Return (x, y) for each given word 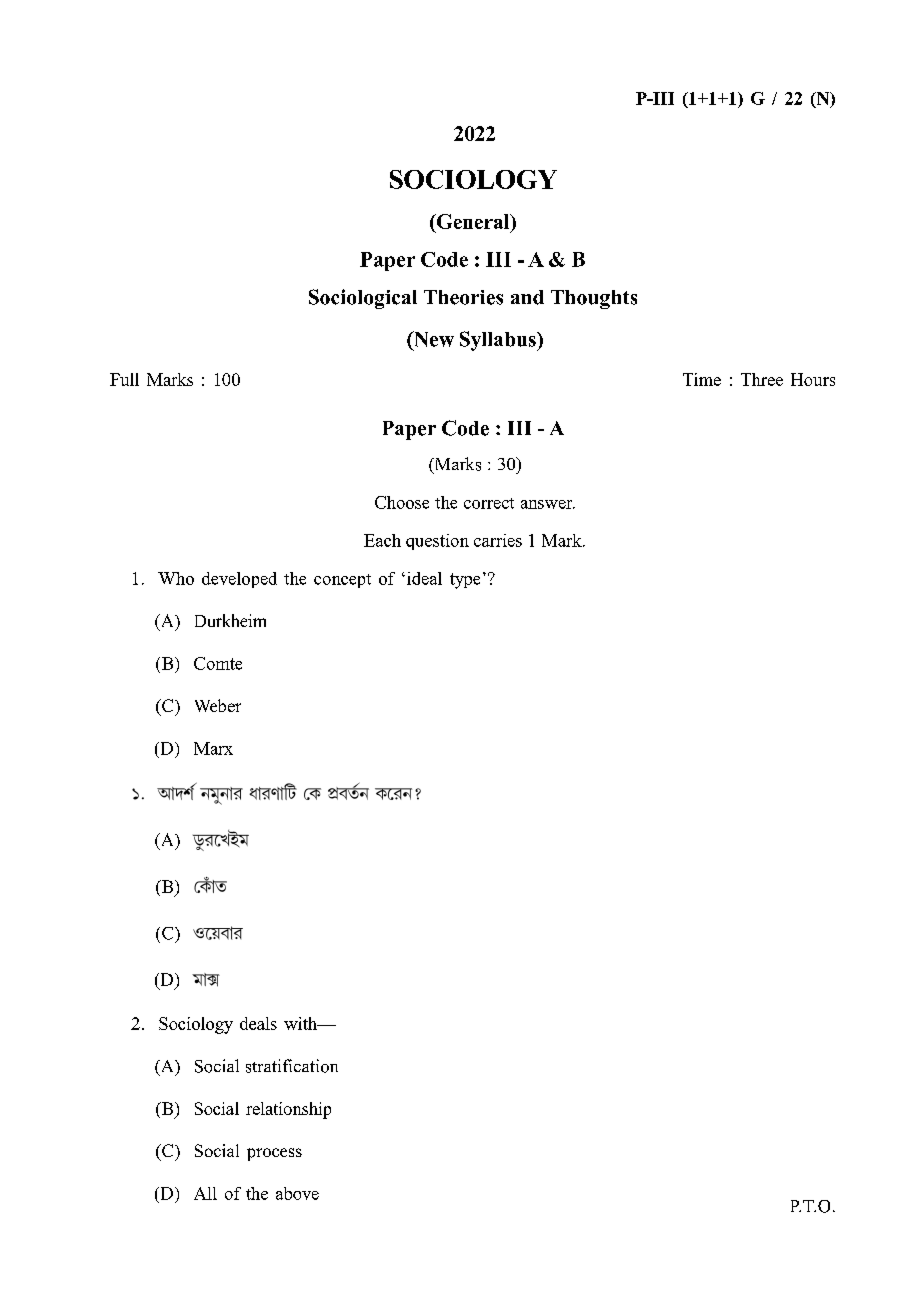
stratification (292, 1066)
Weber (218, 705)
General (473, 223)
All (205, 1193)
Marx (213, 748)
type (465, 581)
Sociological (363, 299)
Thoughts (594, 299)
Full (124, 379)
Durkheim (230, 620)
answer (548, 504)
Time (702, 379)
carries (498, 540)
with (301, 1023)
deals (258, 1023)
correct (489, 503)
